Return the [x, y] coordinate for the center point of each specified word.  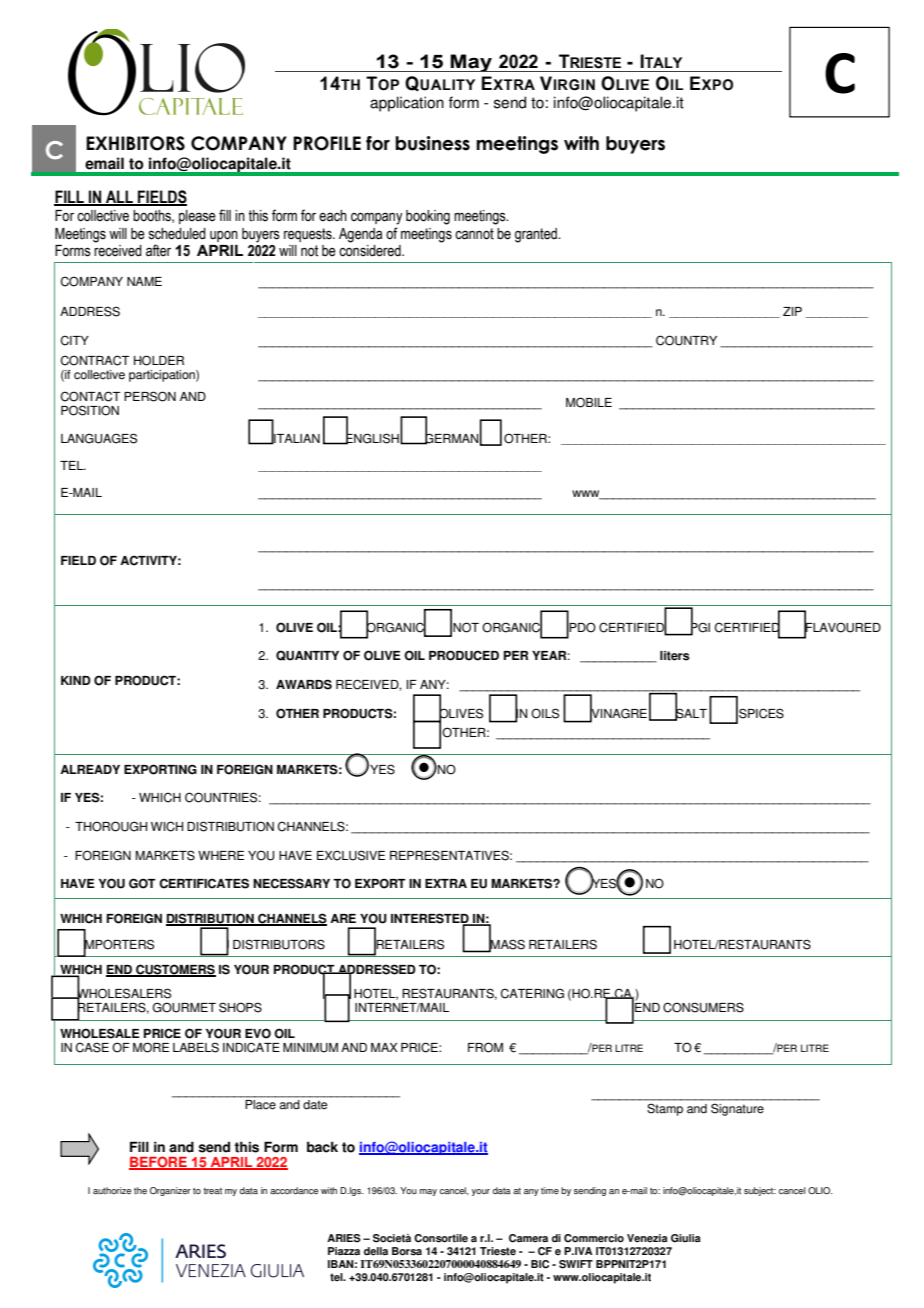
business [432, 143]
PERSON [150, 396]
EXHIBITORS [135, 143]
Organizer [170, 1191]
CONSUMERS [703, 1007]
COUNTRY [686, 340]
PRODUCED [464, 655]
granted [537, 235]
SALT [690, 713]
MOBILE [589, 402]
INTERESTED [431, 919]
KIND [76, 680]
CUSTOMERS [175, 970]
